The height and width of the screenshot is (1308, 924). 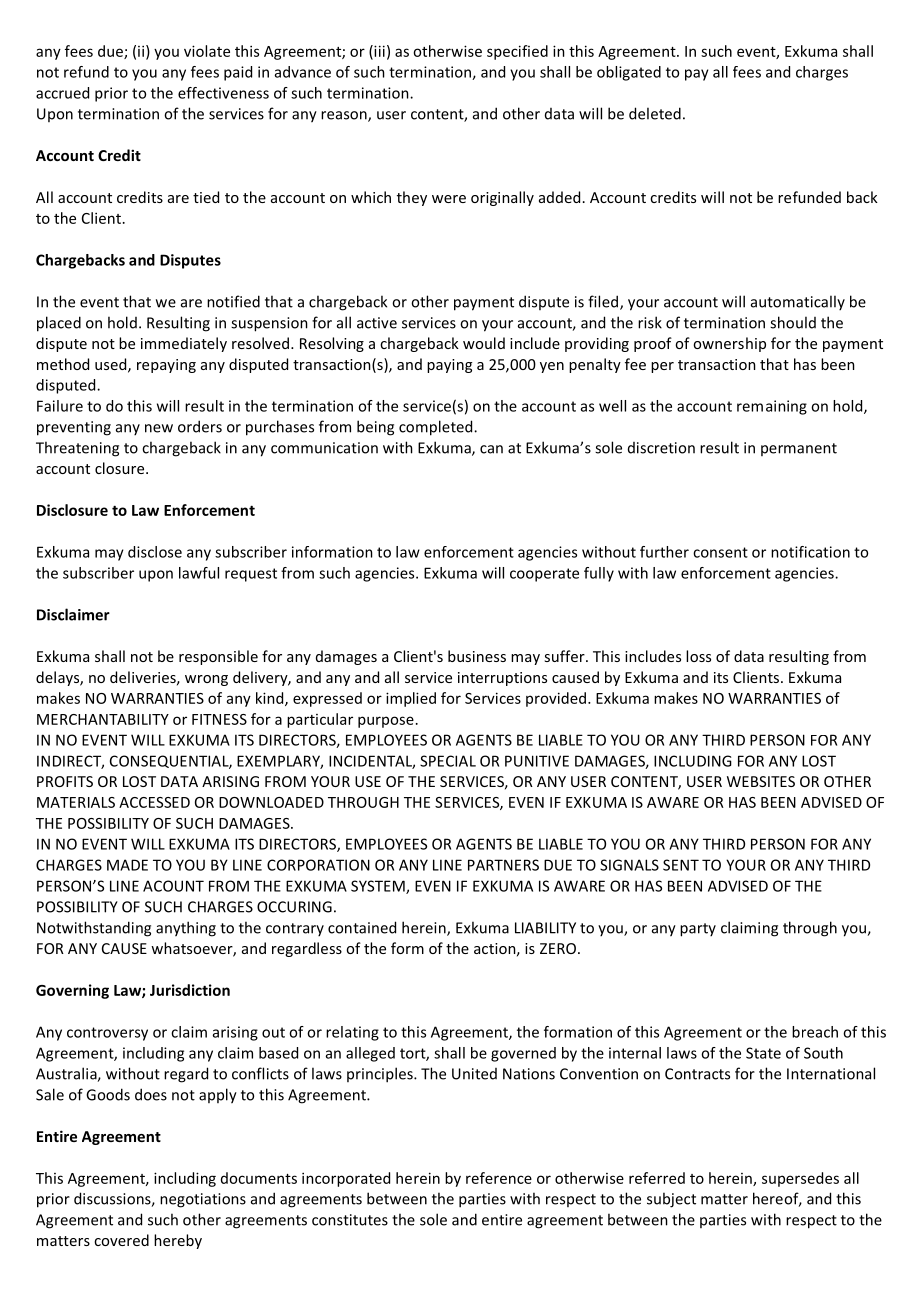 I want to click on subject, so click(x=671, y=1200).
